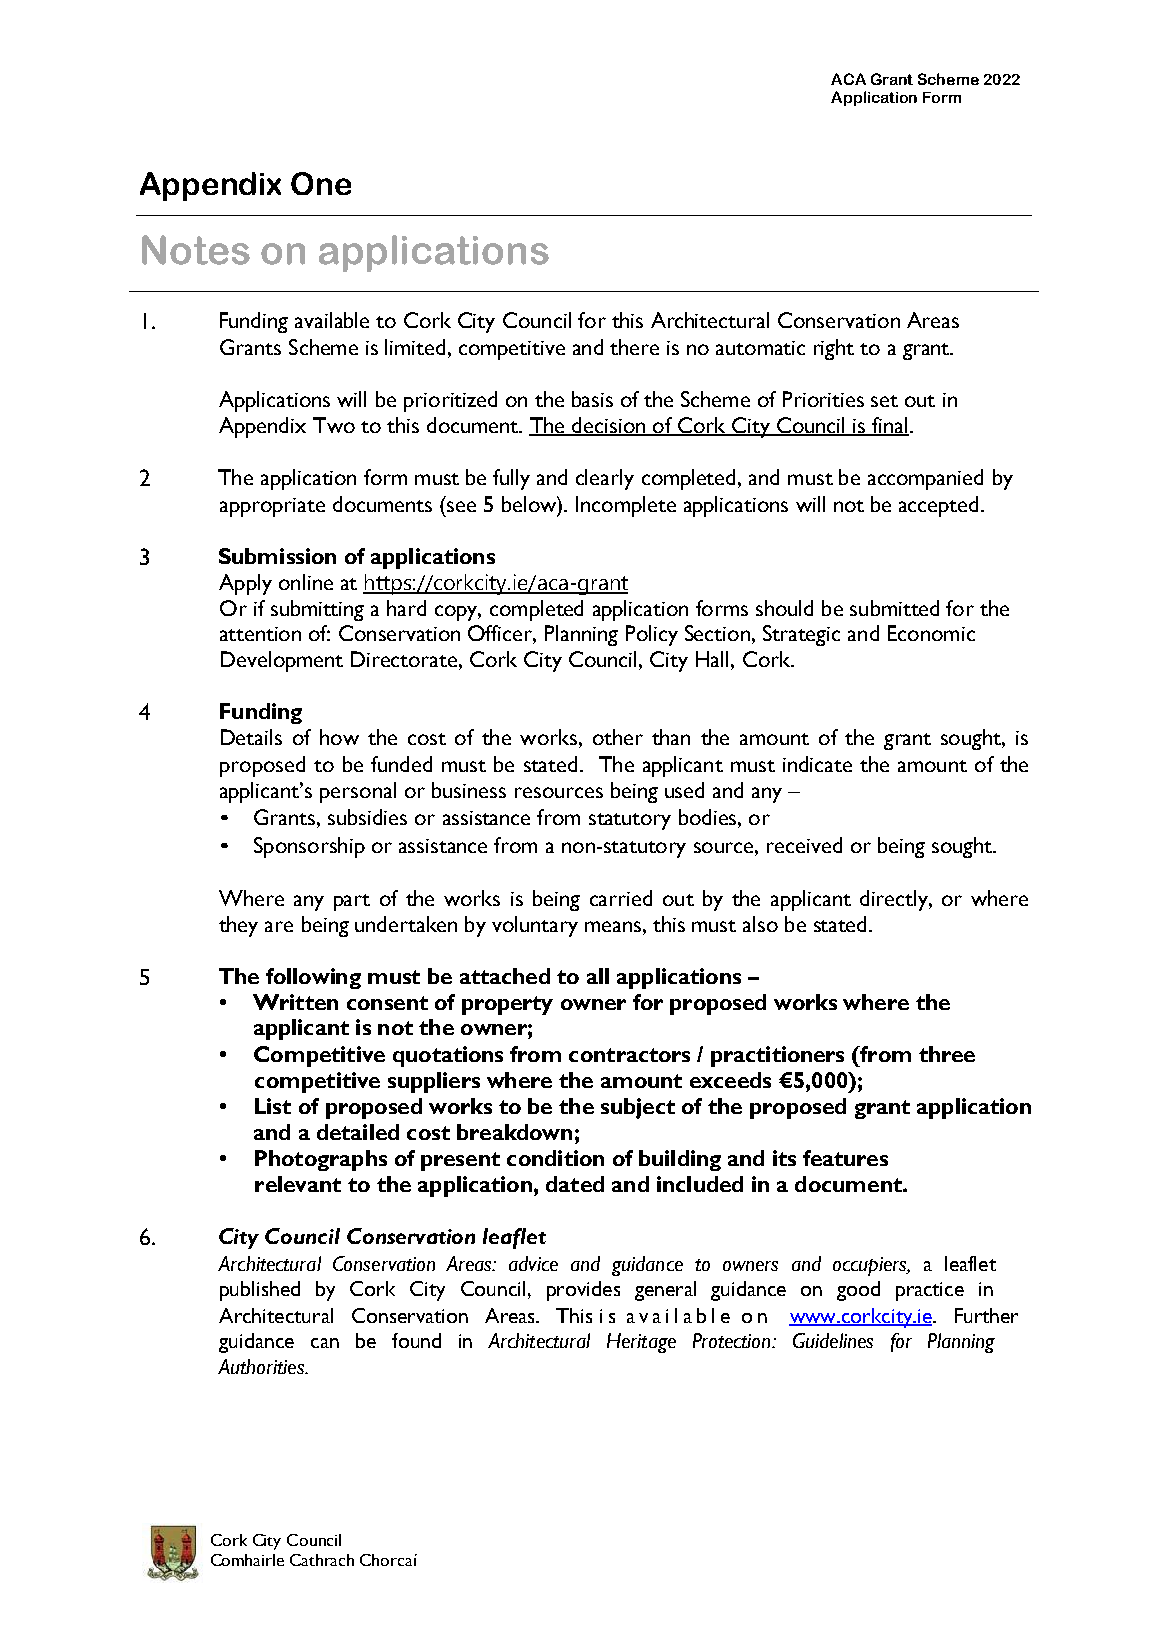 This page has width=1169, height=1651. I want to click on List, so click(273, 1106).
